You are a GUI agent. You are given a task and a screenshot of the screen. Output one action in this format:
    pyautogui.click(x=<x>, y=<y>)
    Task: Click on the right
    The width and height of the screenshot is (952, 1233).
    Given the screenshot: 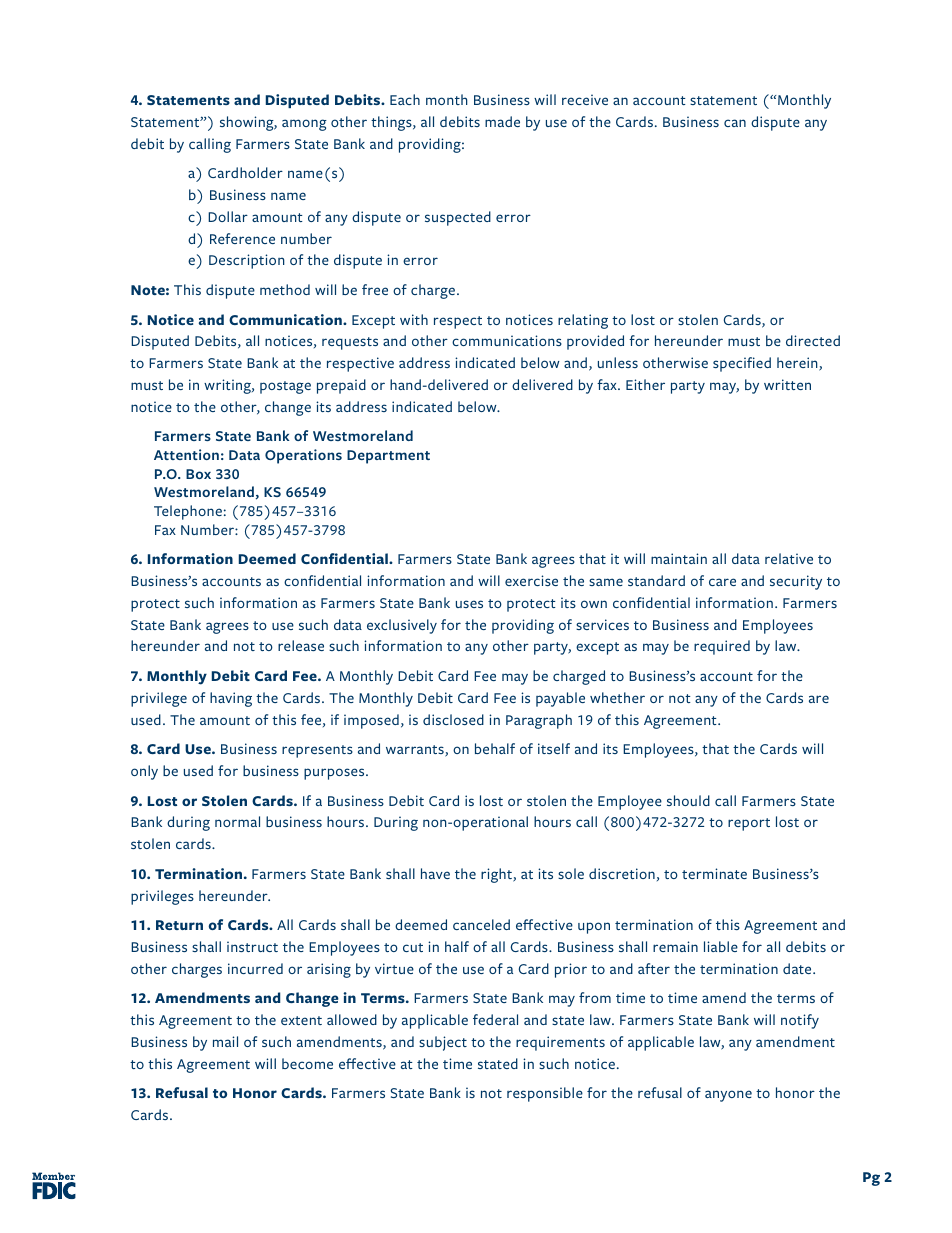 What is the action you would take?
    pyautogui.click(x=497, y=875)
